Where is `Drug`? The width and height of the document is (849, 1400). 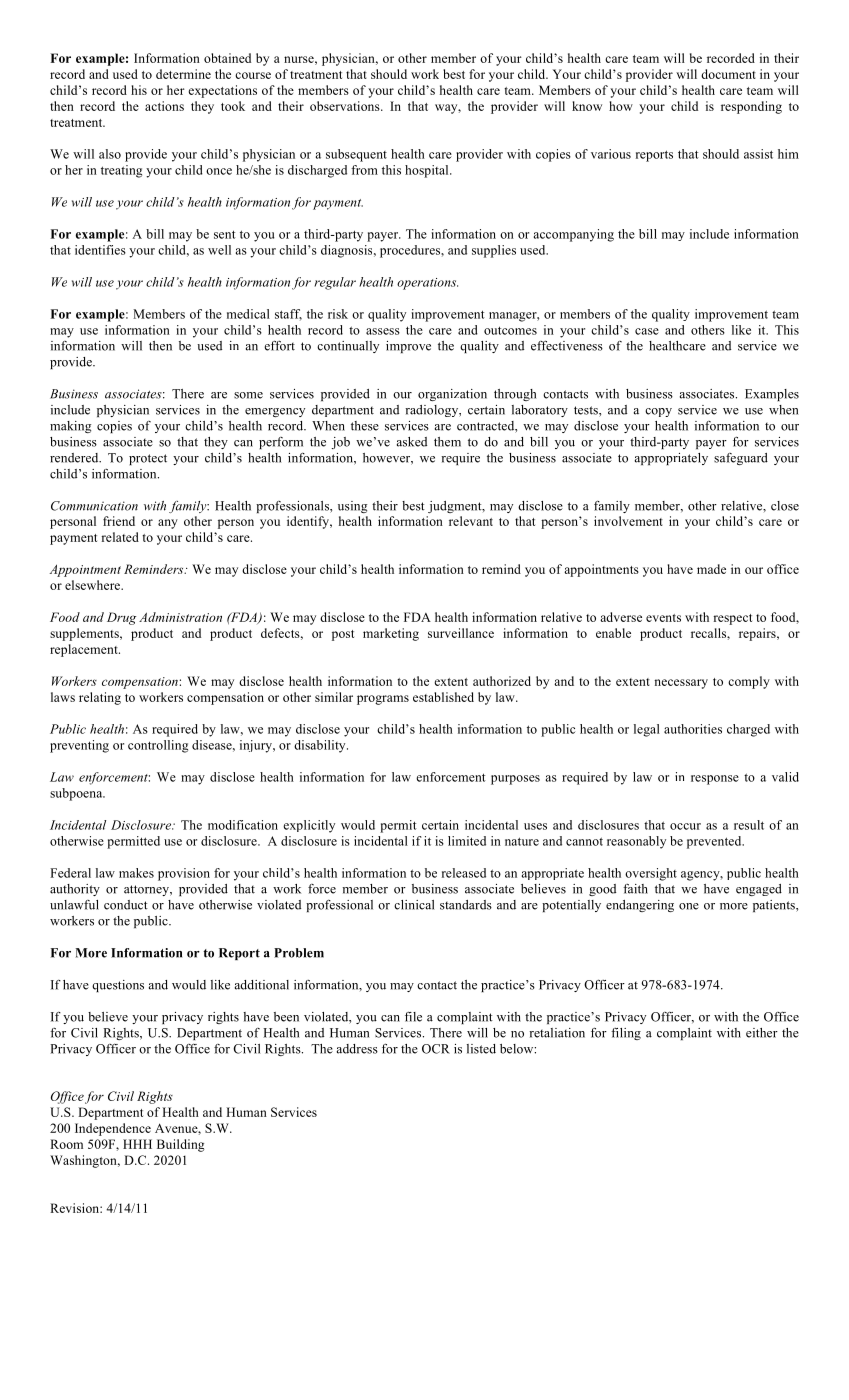
Drug is located at coordinates (121, 618).
